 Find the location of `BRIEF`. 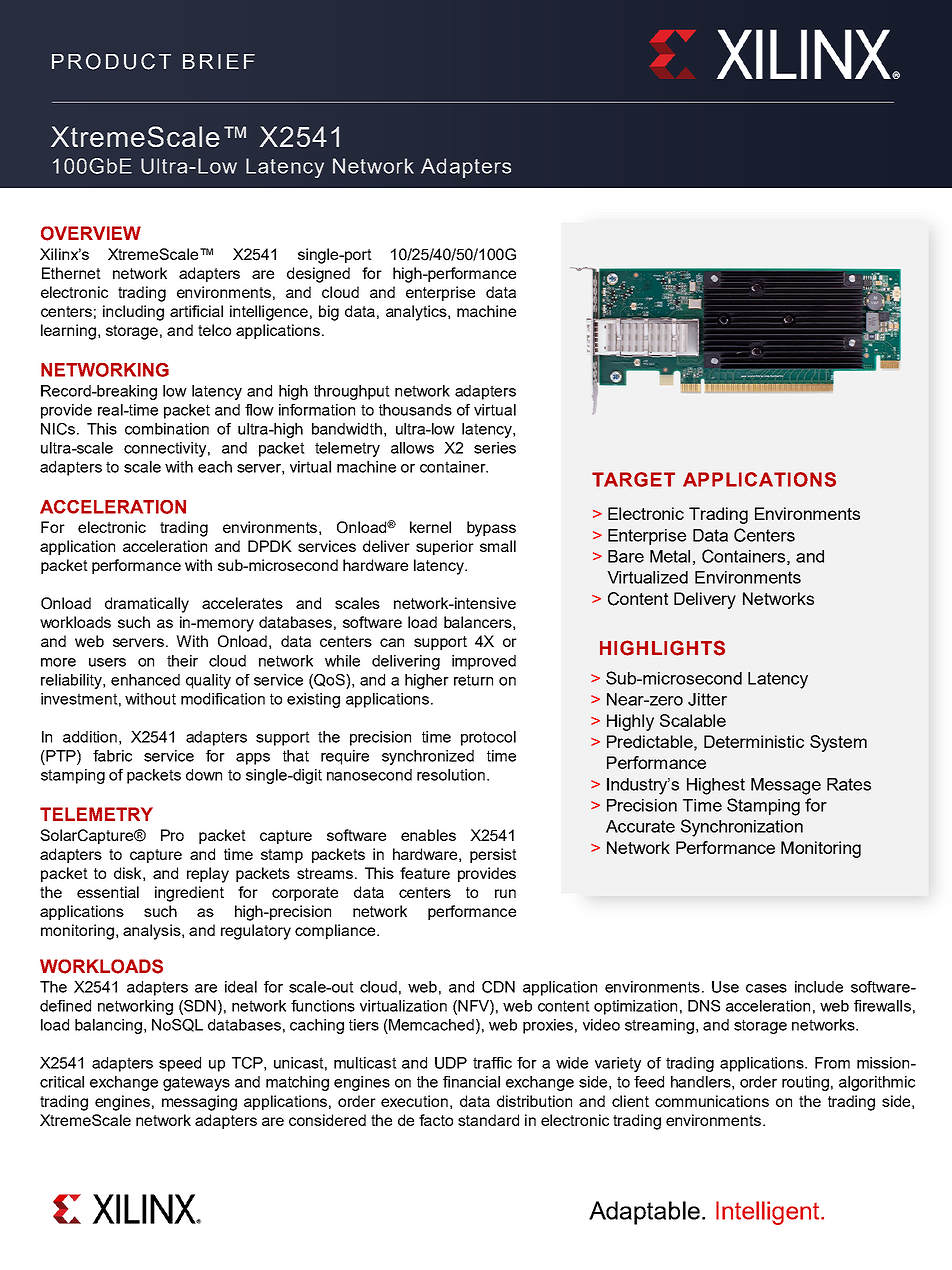

BRIEF is located at coordinates (219, 61).
